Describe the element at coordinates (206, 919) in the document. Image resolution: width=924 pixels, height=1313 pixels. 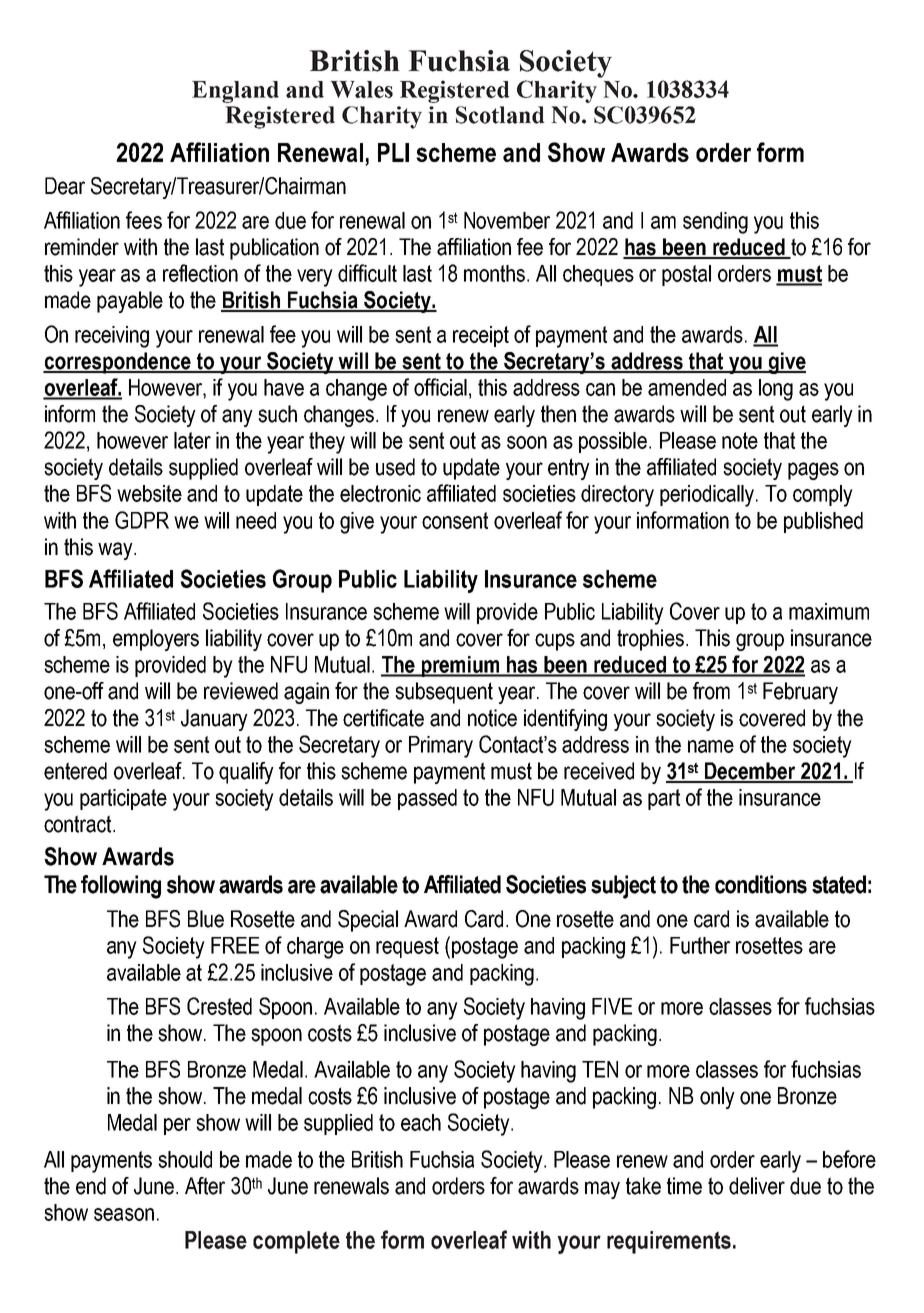
I see `Blue` at that location.
